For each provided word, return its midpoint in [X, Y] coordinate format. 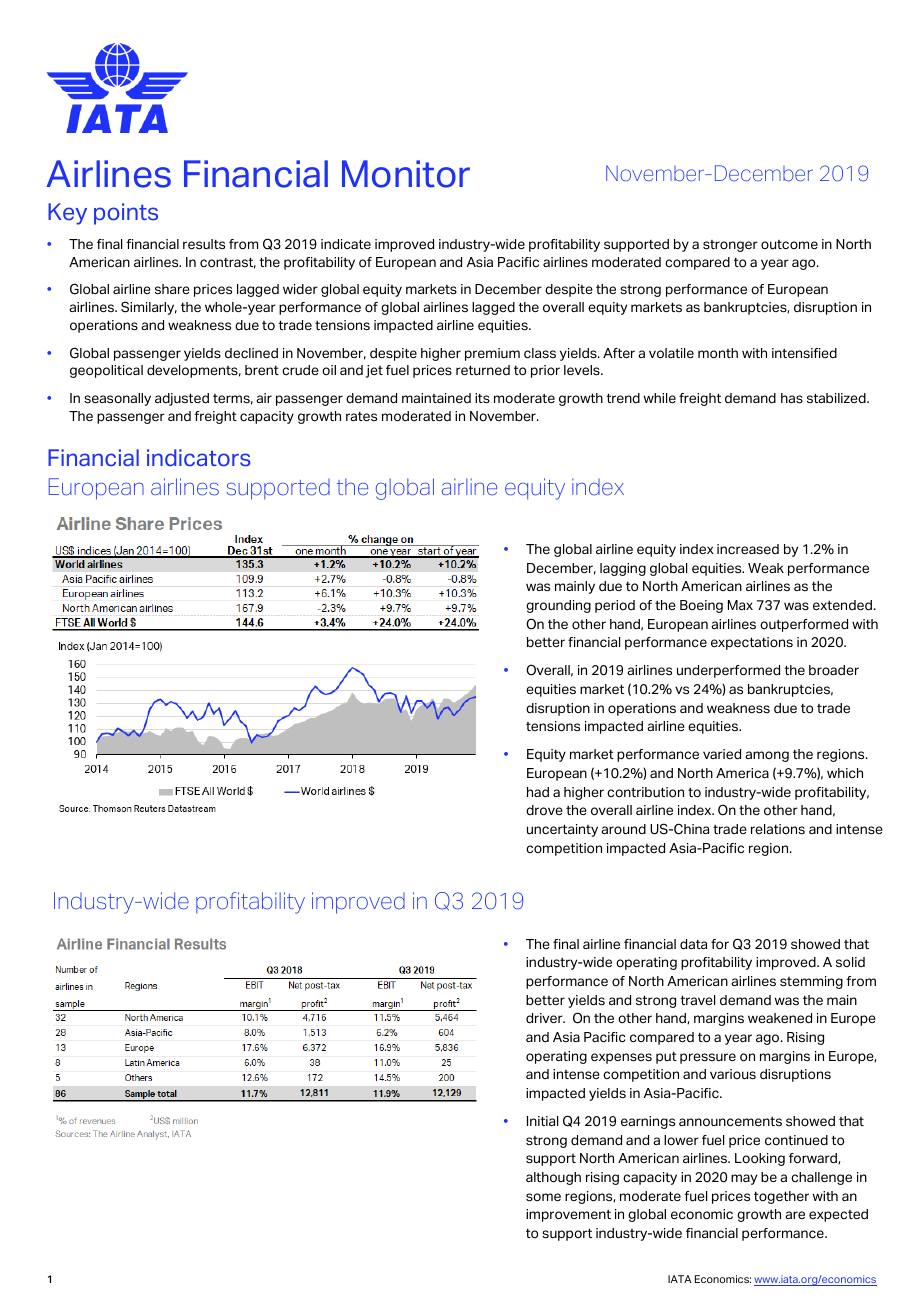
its [482, 398]
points [126, 214]
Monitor [406, 174]
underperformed [728, 671]
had [538, 792]
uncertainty [562, 830]
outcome [789, 244]
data [693, 944]
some [543, 1197]
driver [545, 1018]
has [792, 398]
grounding [558, 606]
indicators [199, 458]
